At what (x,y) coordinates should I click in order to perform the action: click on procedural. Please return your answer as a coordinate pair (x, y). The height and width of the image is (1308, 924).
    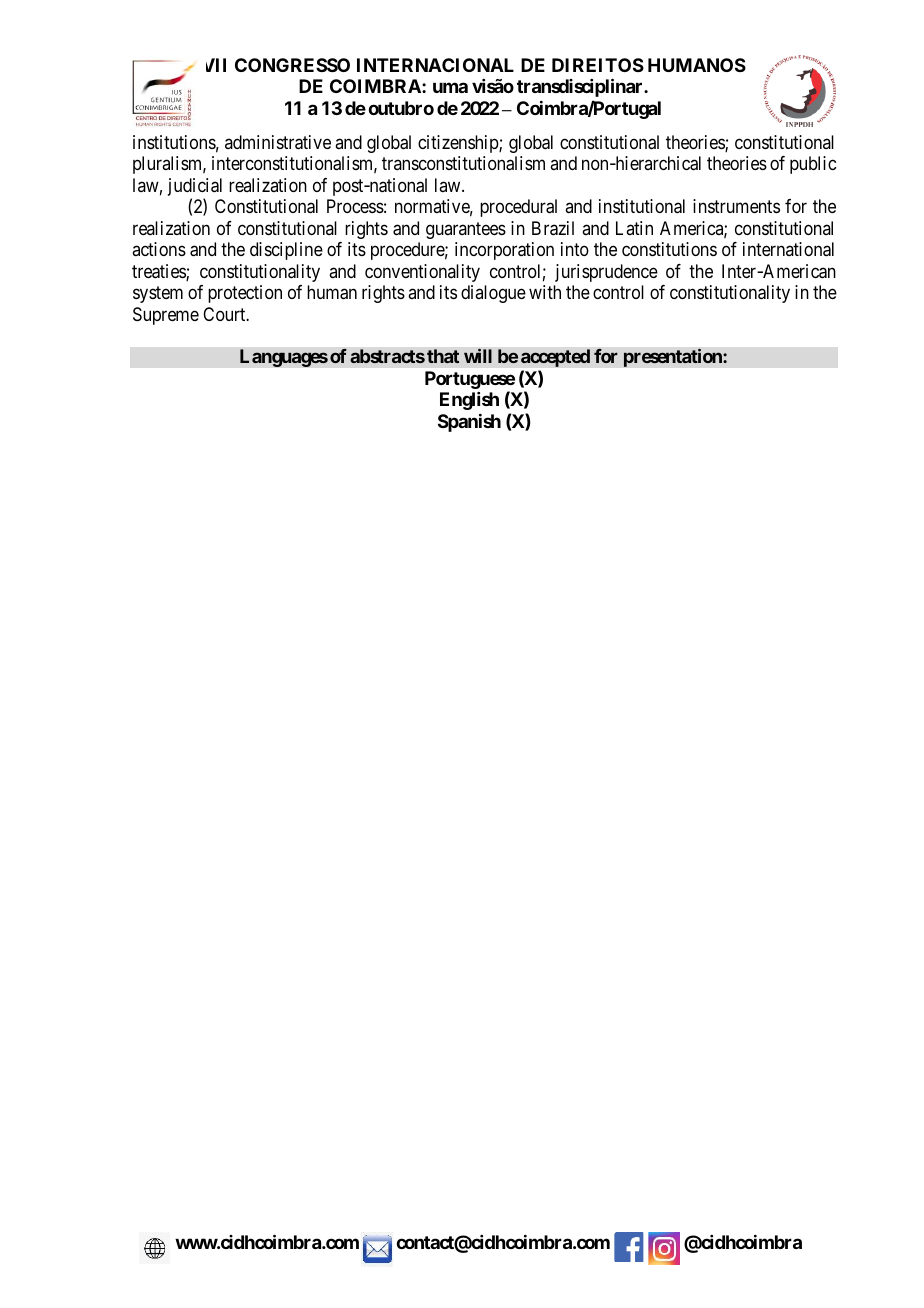
    Looking at the image, I should click on (518, 208).
